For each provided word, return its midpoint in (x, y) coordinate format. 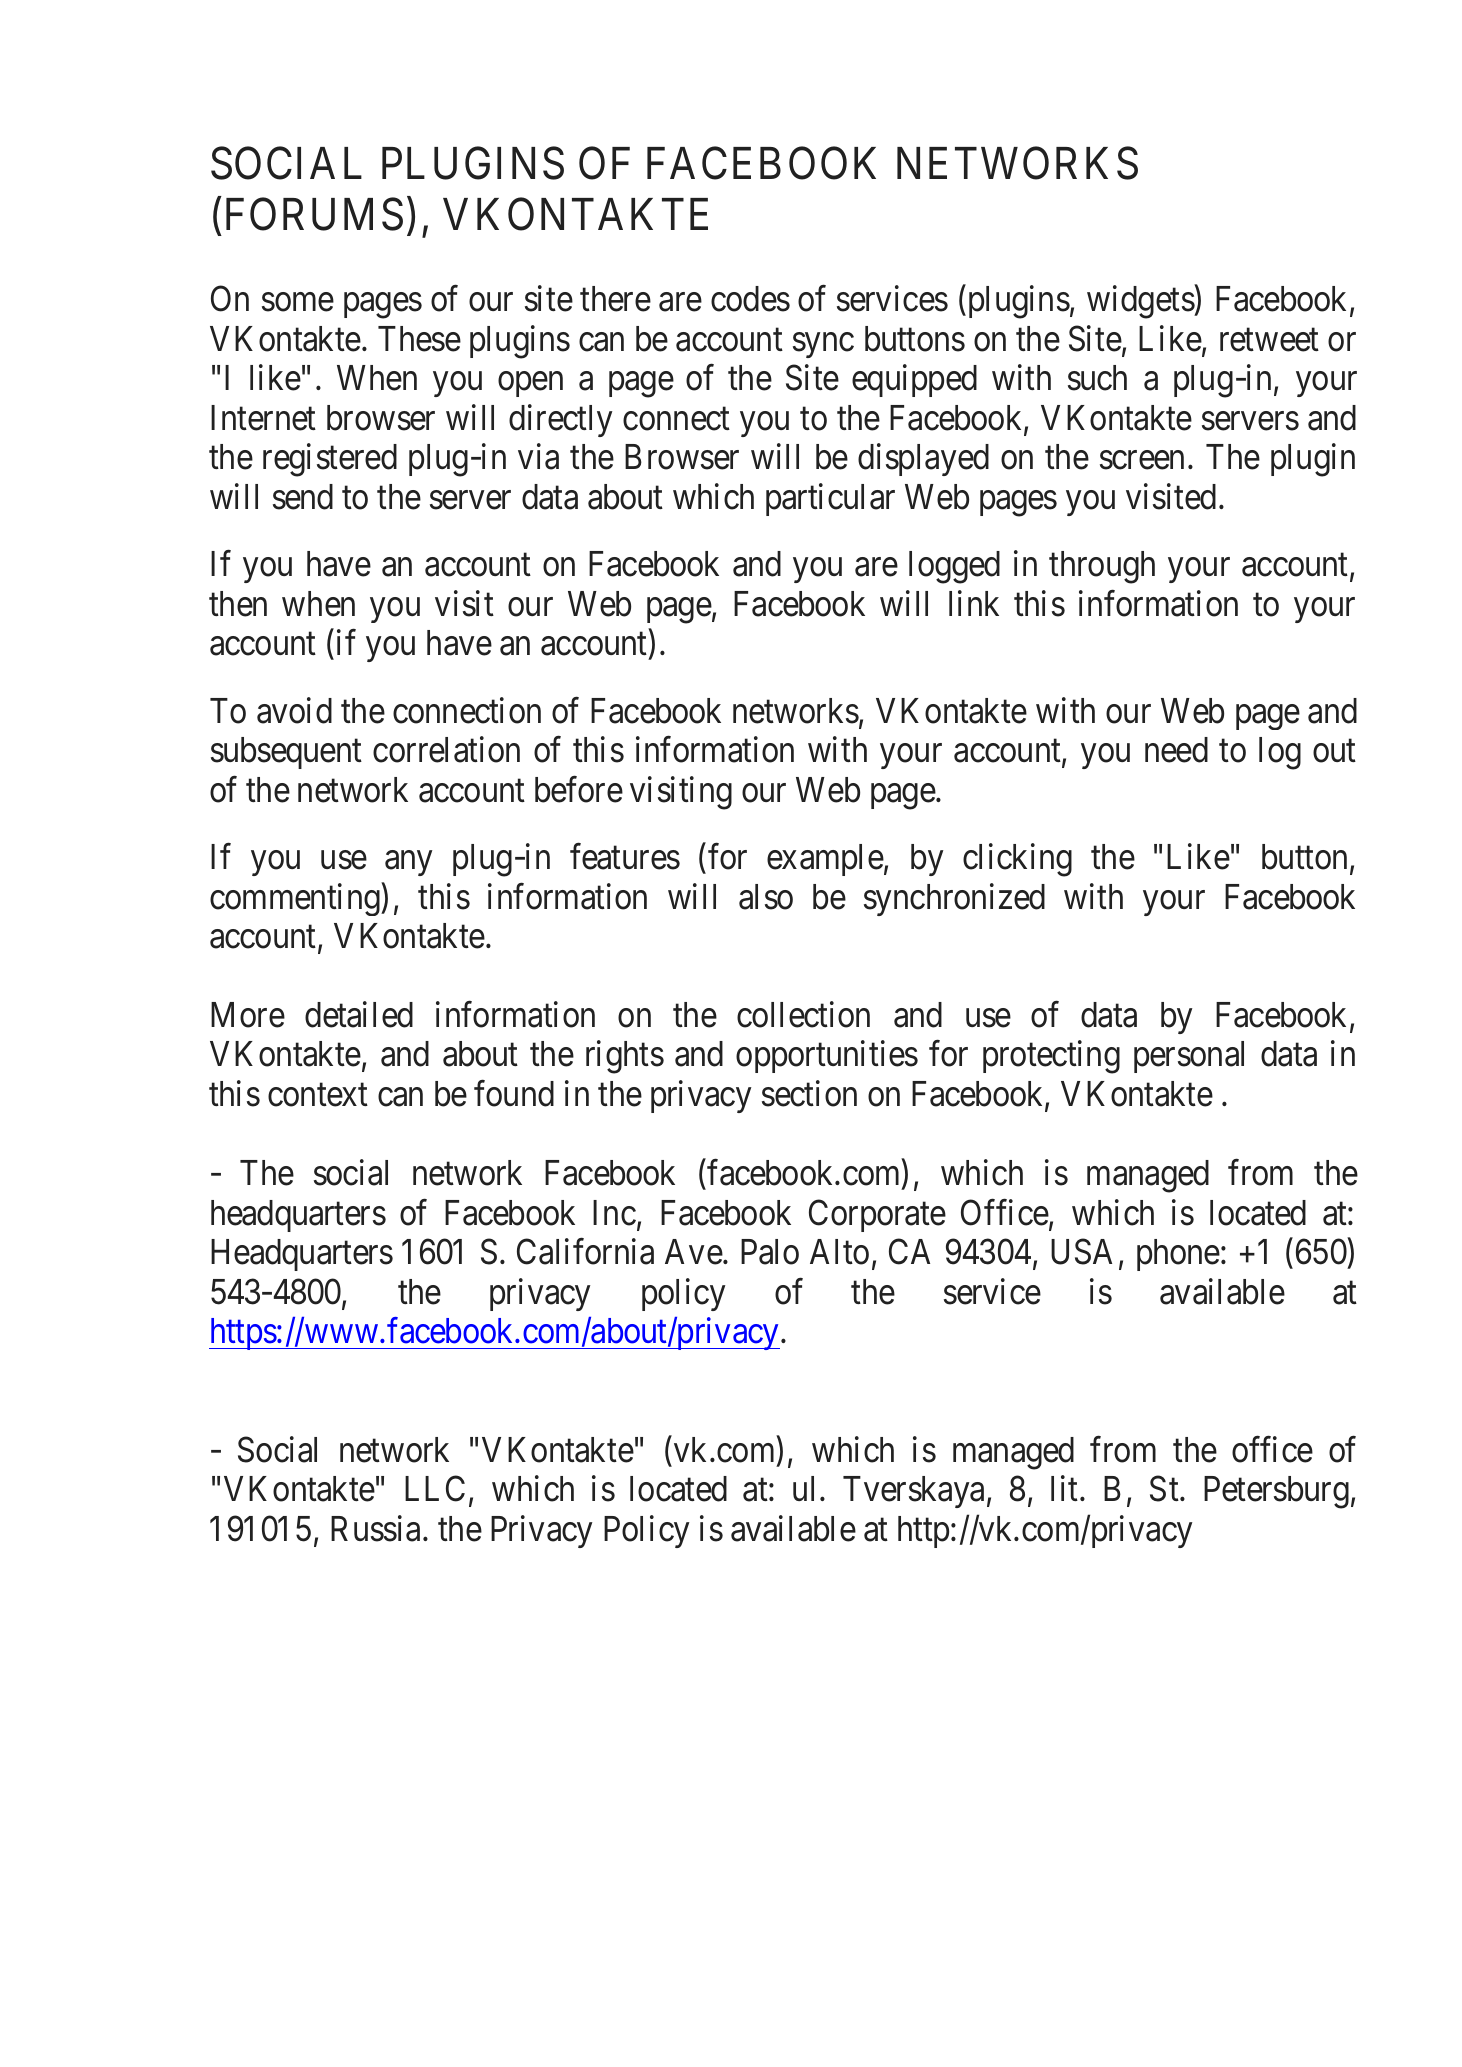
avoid (294, 710)
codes (750, 299)
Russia (377, 1528)
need (1176, 750)
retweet (1269, 340)
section (809, 1094)
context (318, 1095)
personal (1189, 1057)
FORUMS (314, 214)
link (974, 603)
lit (1066, 1488)
